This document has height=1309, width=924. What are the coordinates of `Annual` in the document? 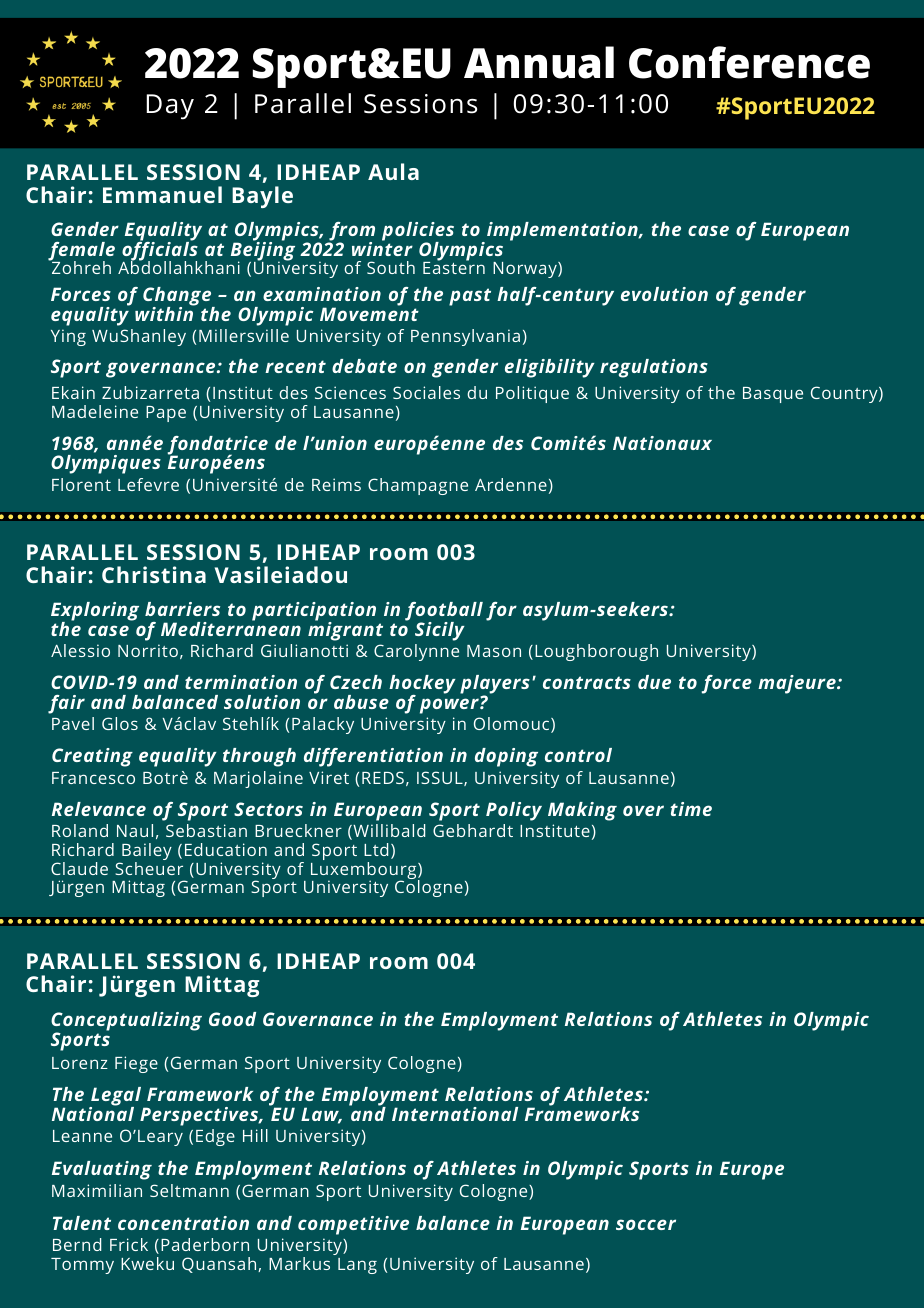 It's located at (539, 62).
